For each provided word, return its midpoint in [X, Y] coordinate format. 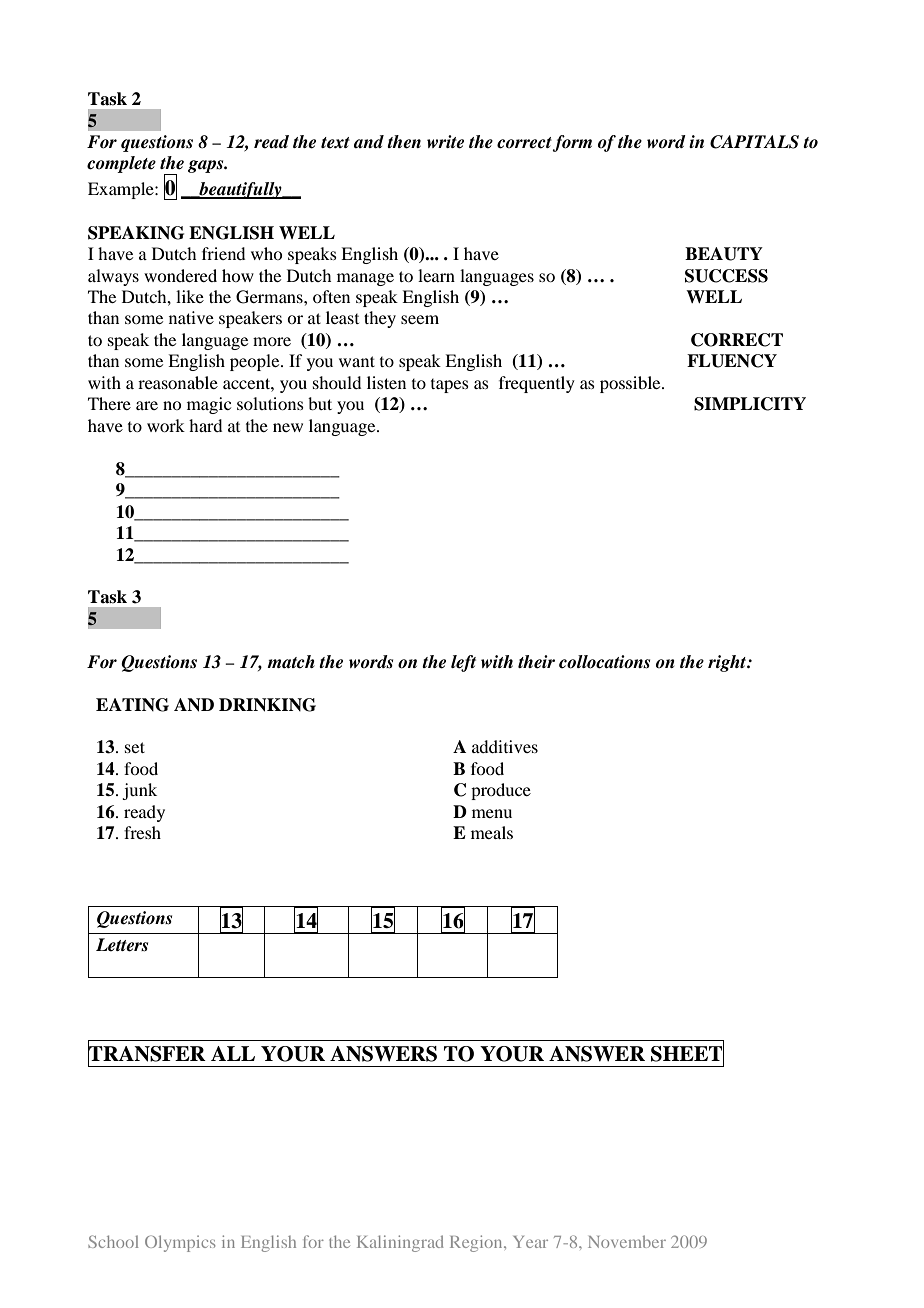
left [463, 663]
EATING [132, 705]
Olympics [180, 1243]
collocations [604, 662]
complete [121, 164]
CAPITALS [754, 142]
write [445, 142]
